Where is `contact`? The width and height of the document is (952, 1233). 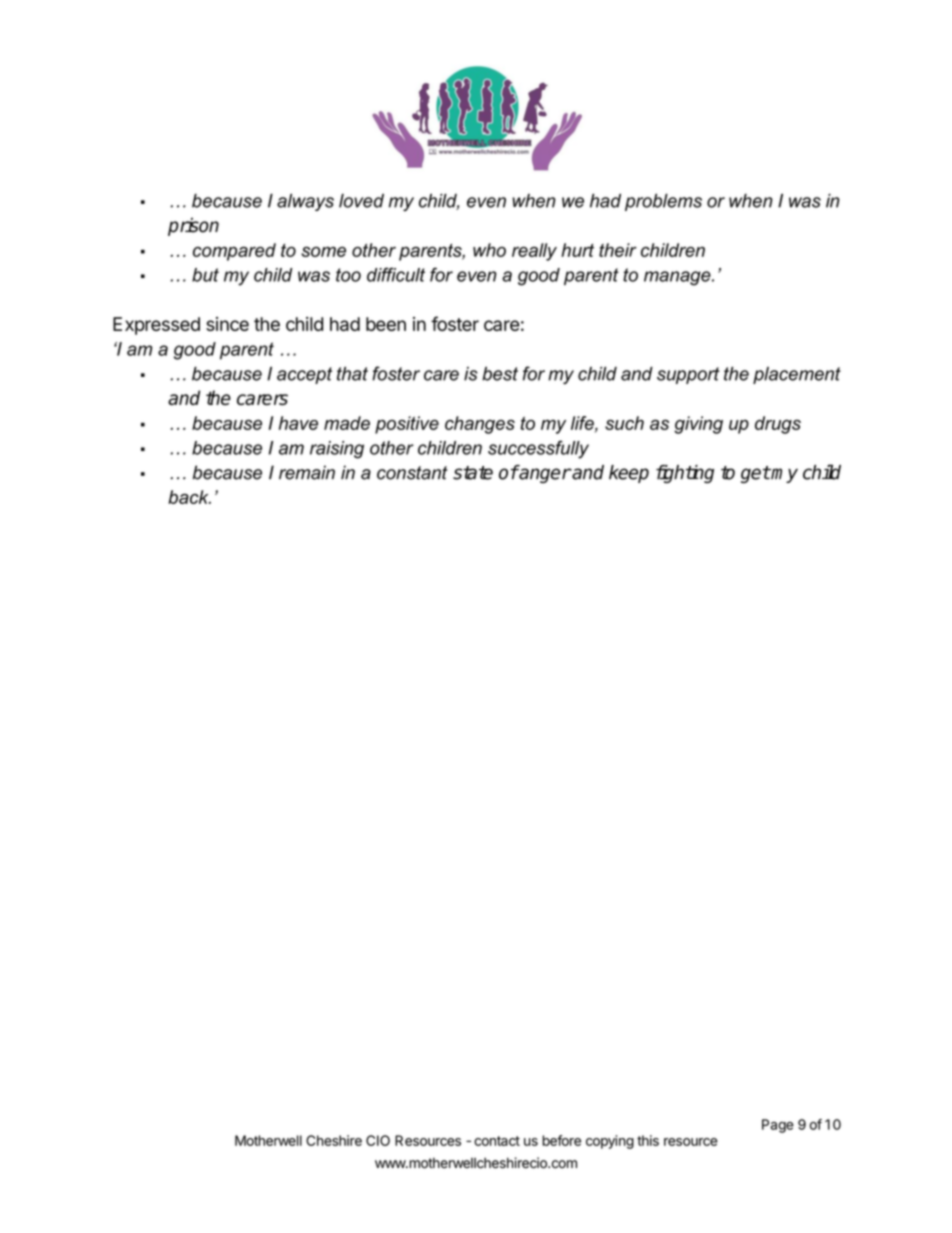 contact is located at coordinates (497, 1141).
